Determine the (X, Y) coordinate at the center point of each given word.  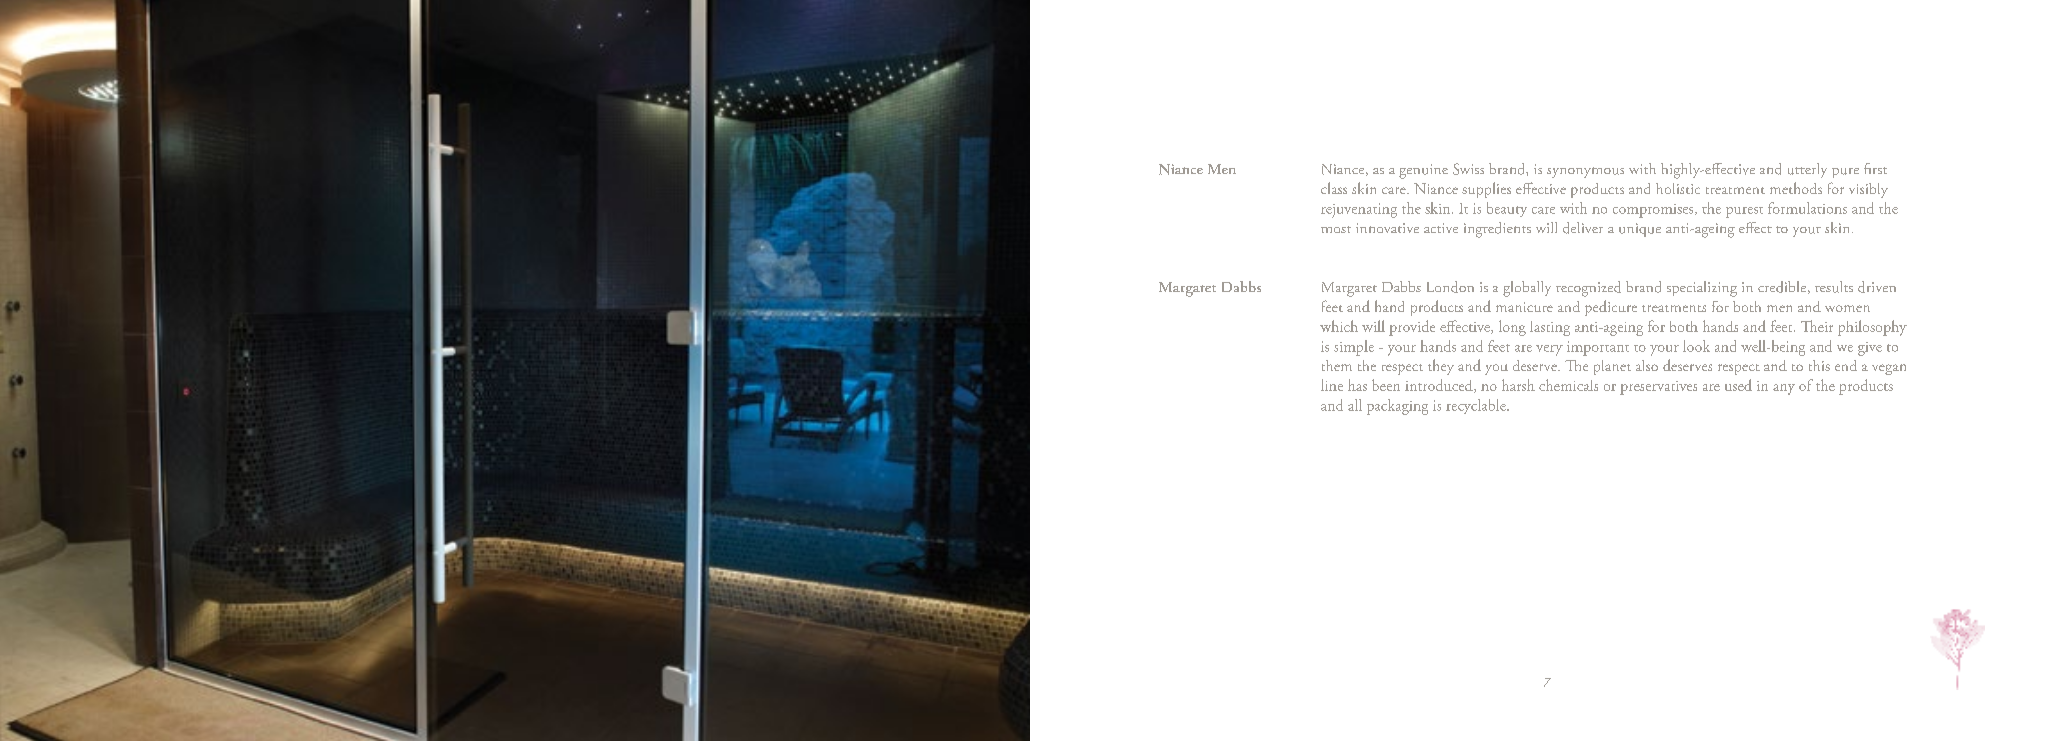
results (1834, 287)
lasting (1550, 328)
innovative (1387, 228)
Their (1817, 326)
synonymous (1585, 172)
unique (1640, 230)
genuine (1423, 171)
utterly (1807, 170)
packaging (1397, 407)
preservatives (1658, 388)
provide (1412, 328)
